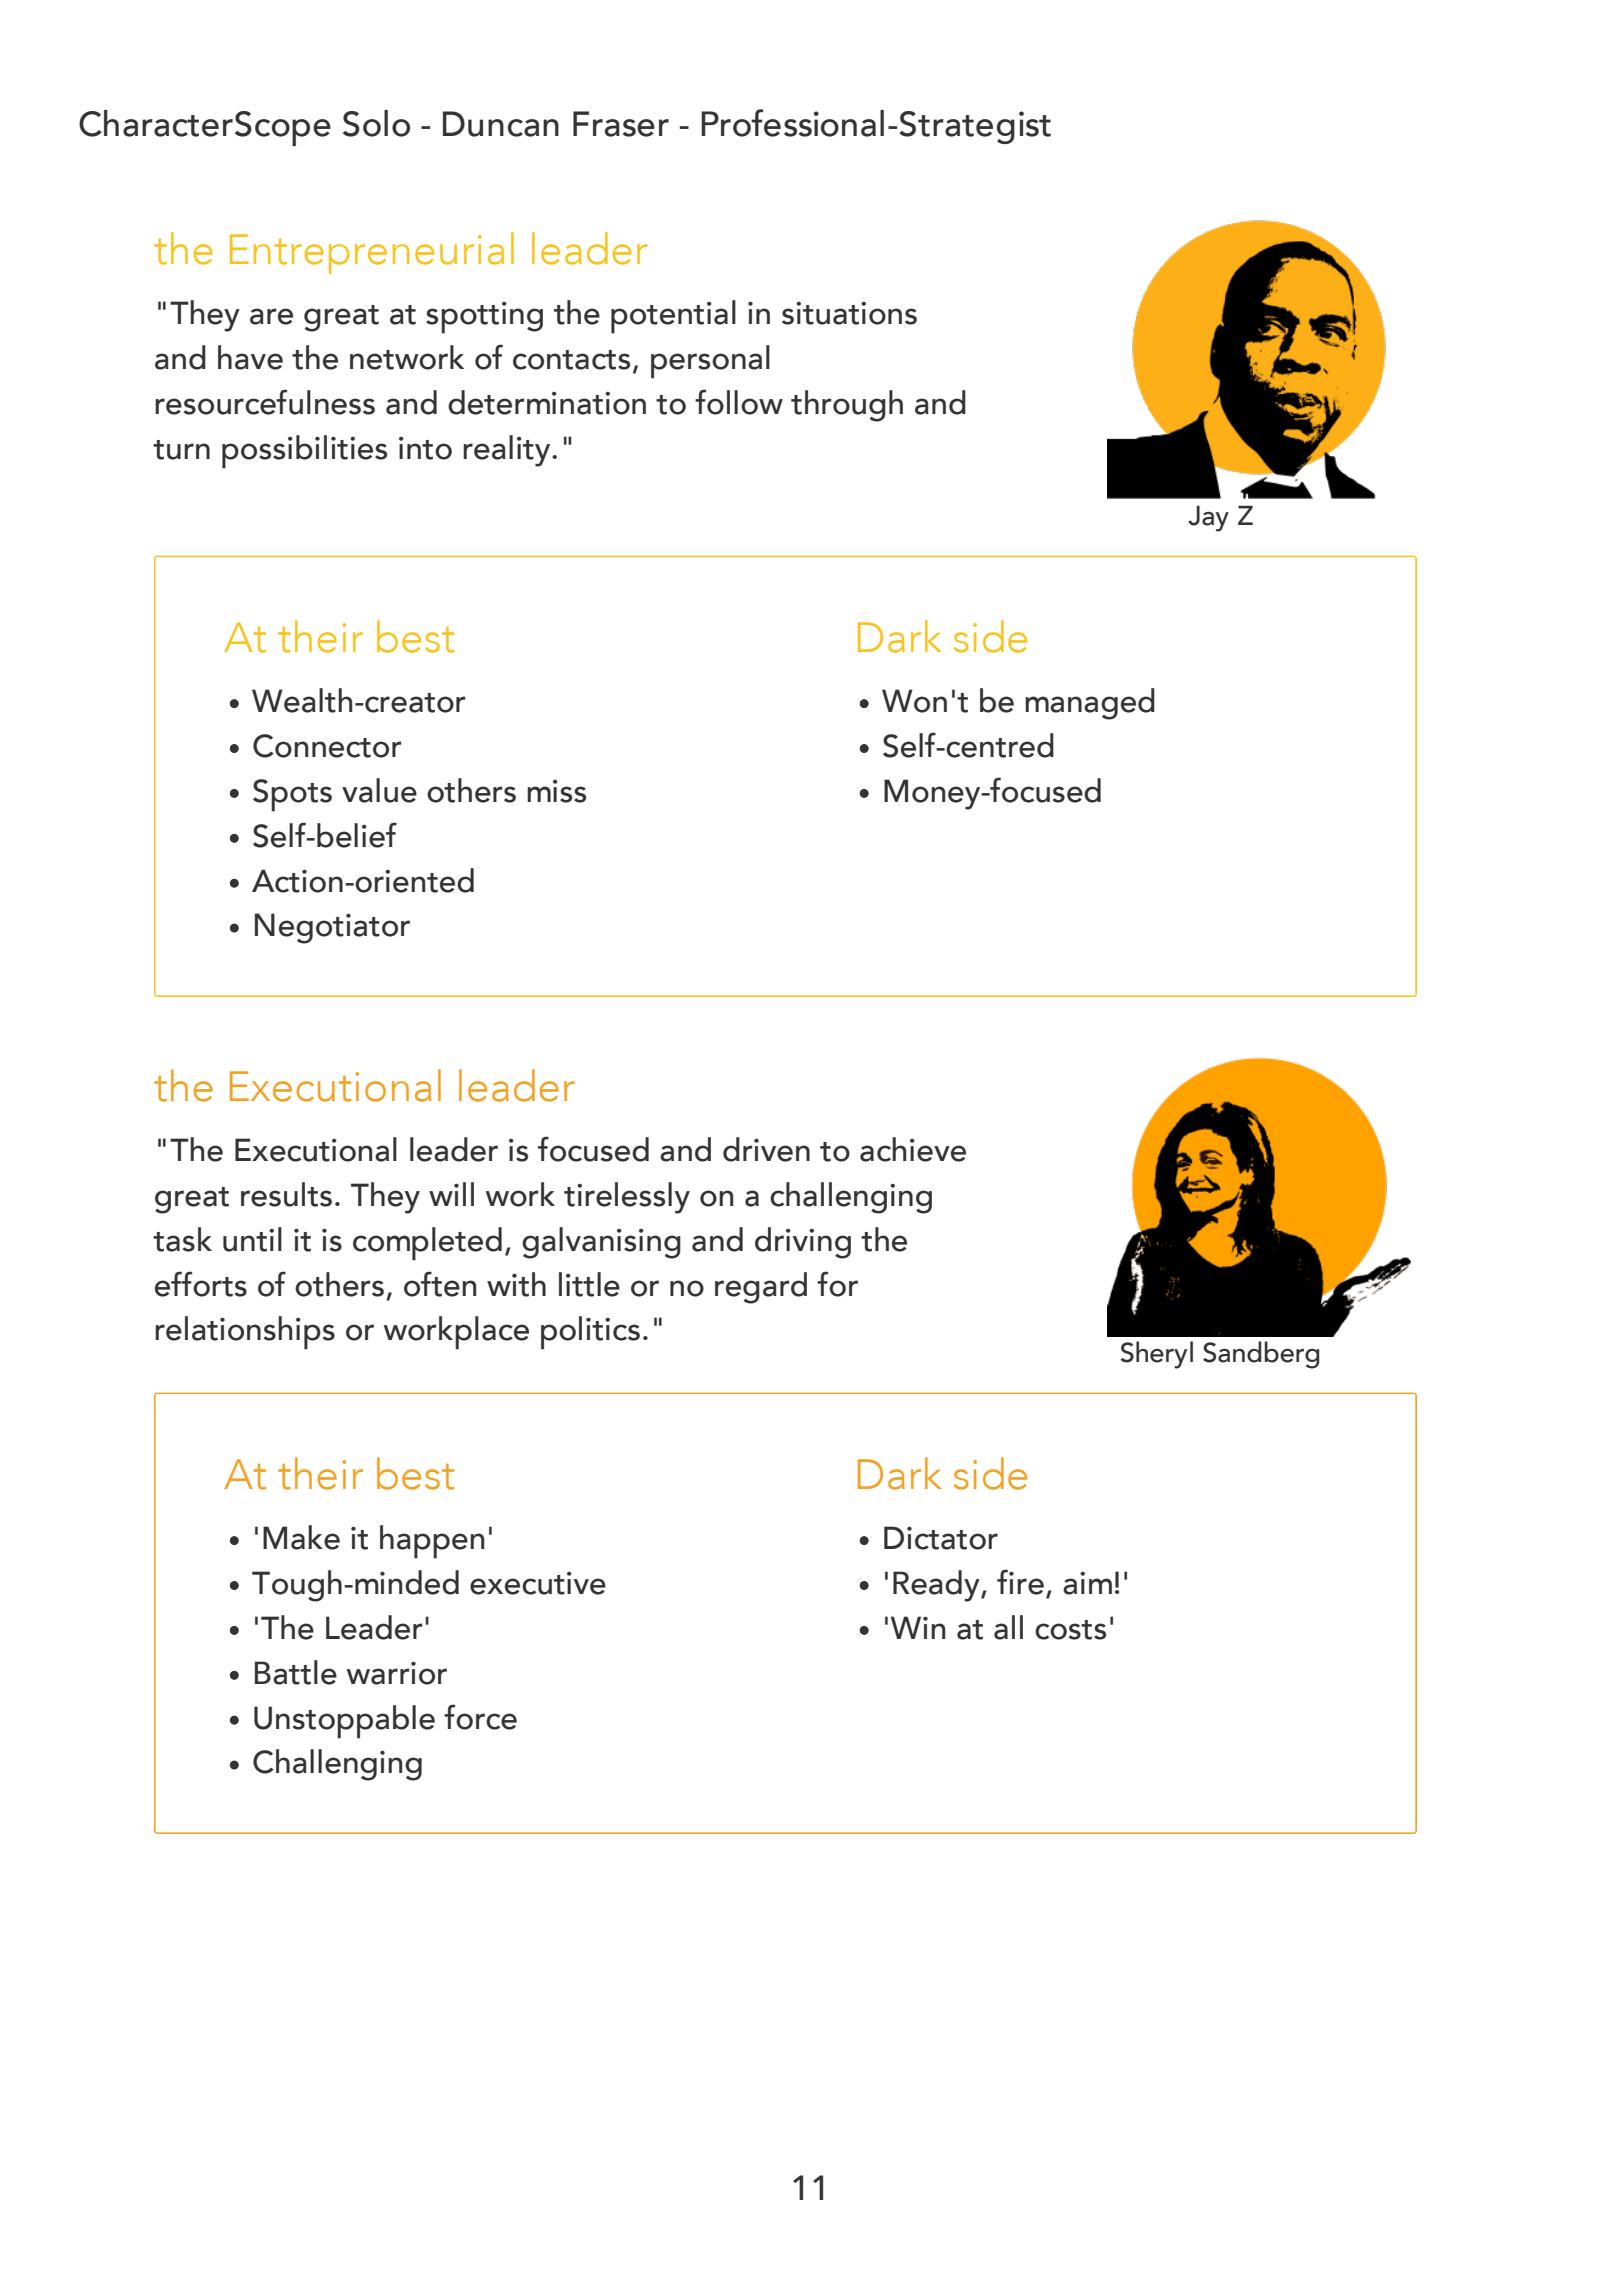  I want to click on situations, so click(849, 313).
